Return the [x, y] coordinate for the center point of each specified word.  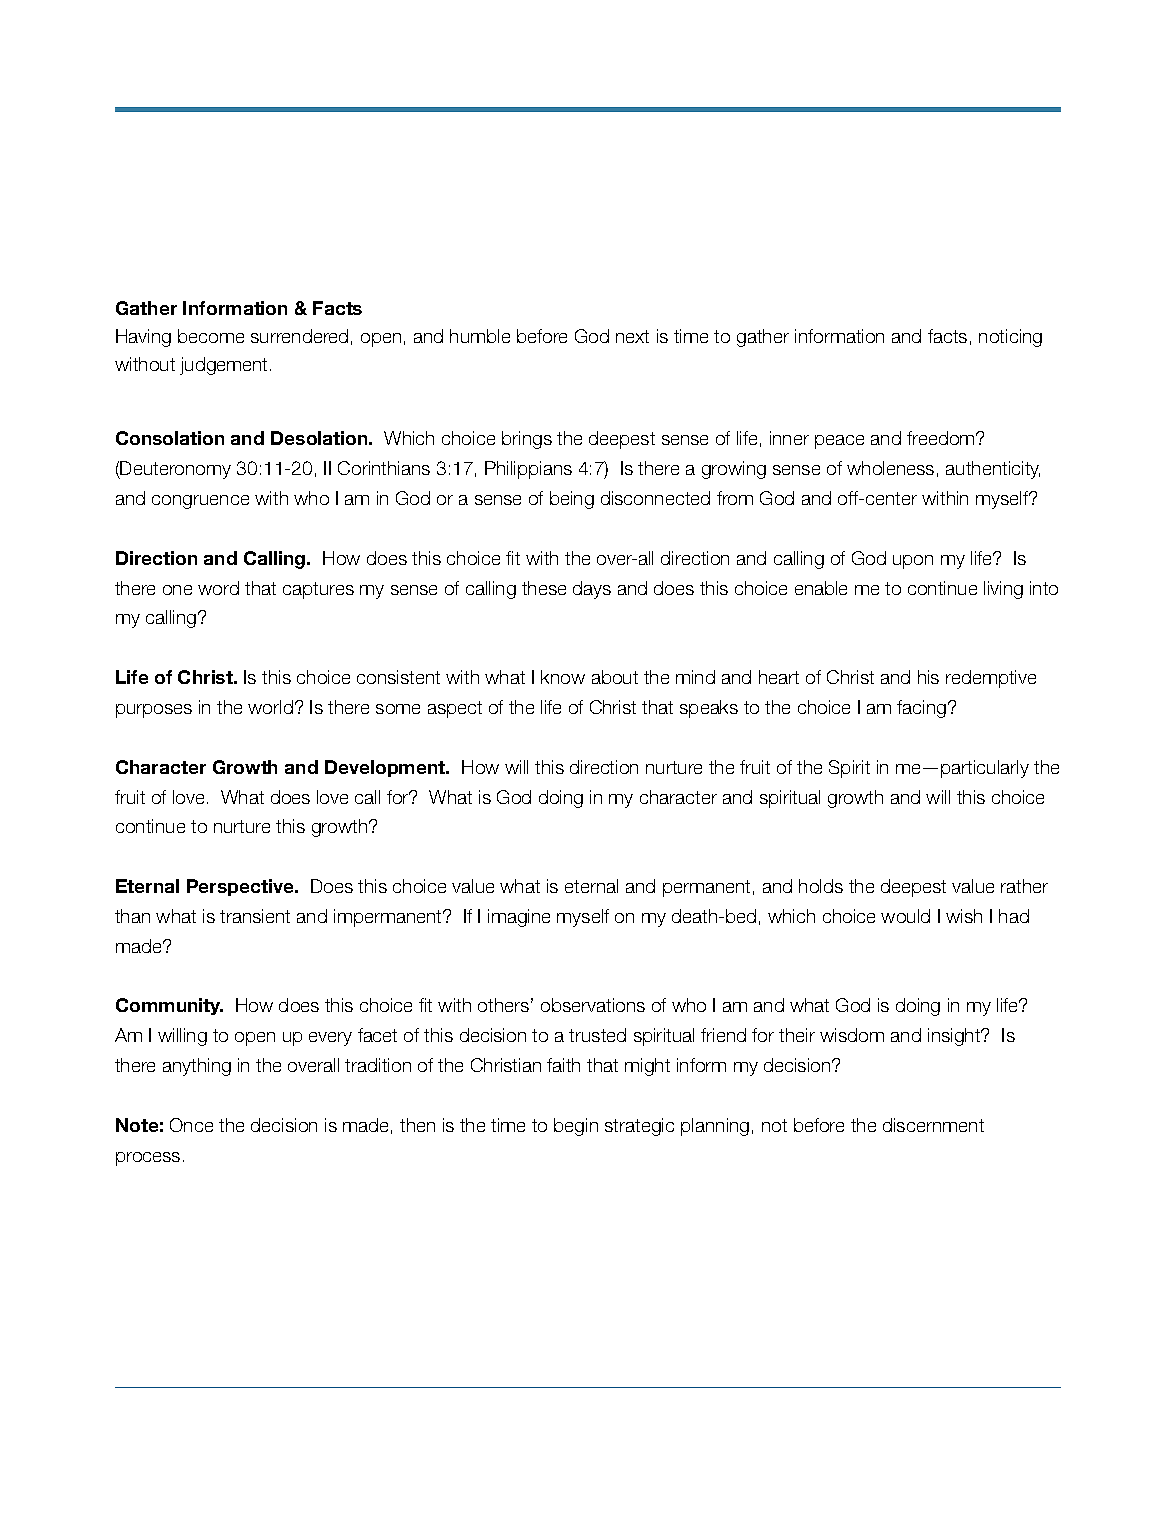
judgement [225, 366]
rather [1024, 886]
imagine [519, 918]
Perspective [241, 887]
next [632, 336]
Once [191, 1125]
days [592, 590]
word [218, 588]
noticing [1010, 338]
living [1003, 590]
